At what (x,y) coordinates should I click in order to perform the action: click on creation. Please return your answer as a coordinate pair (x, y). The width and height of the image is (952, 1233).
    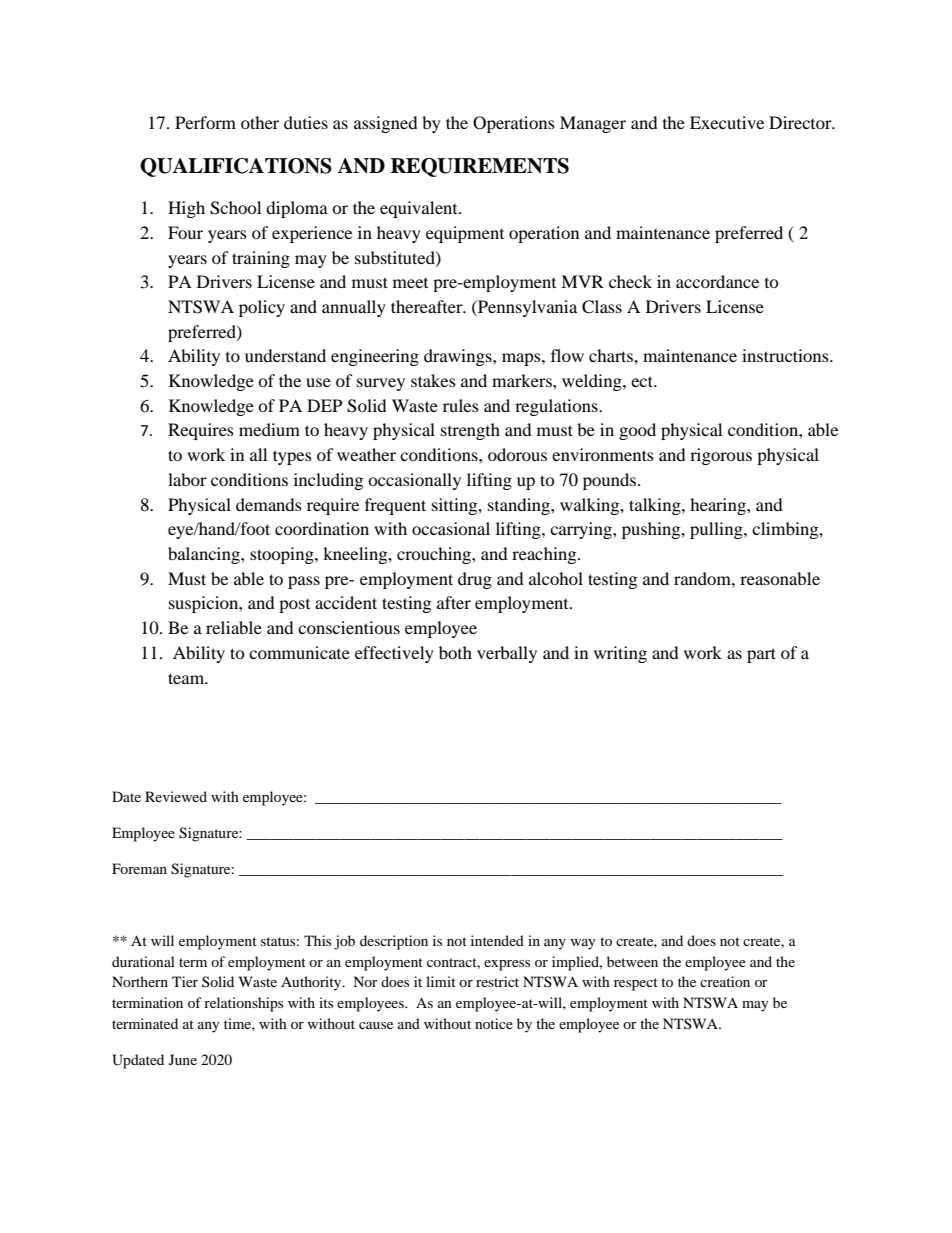
    Looking at the image, I should click on (725, 981).
